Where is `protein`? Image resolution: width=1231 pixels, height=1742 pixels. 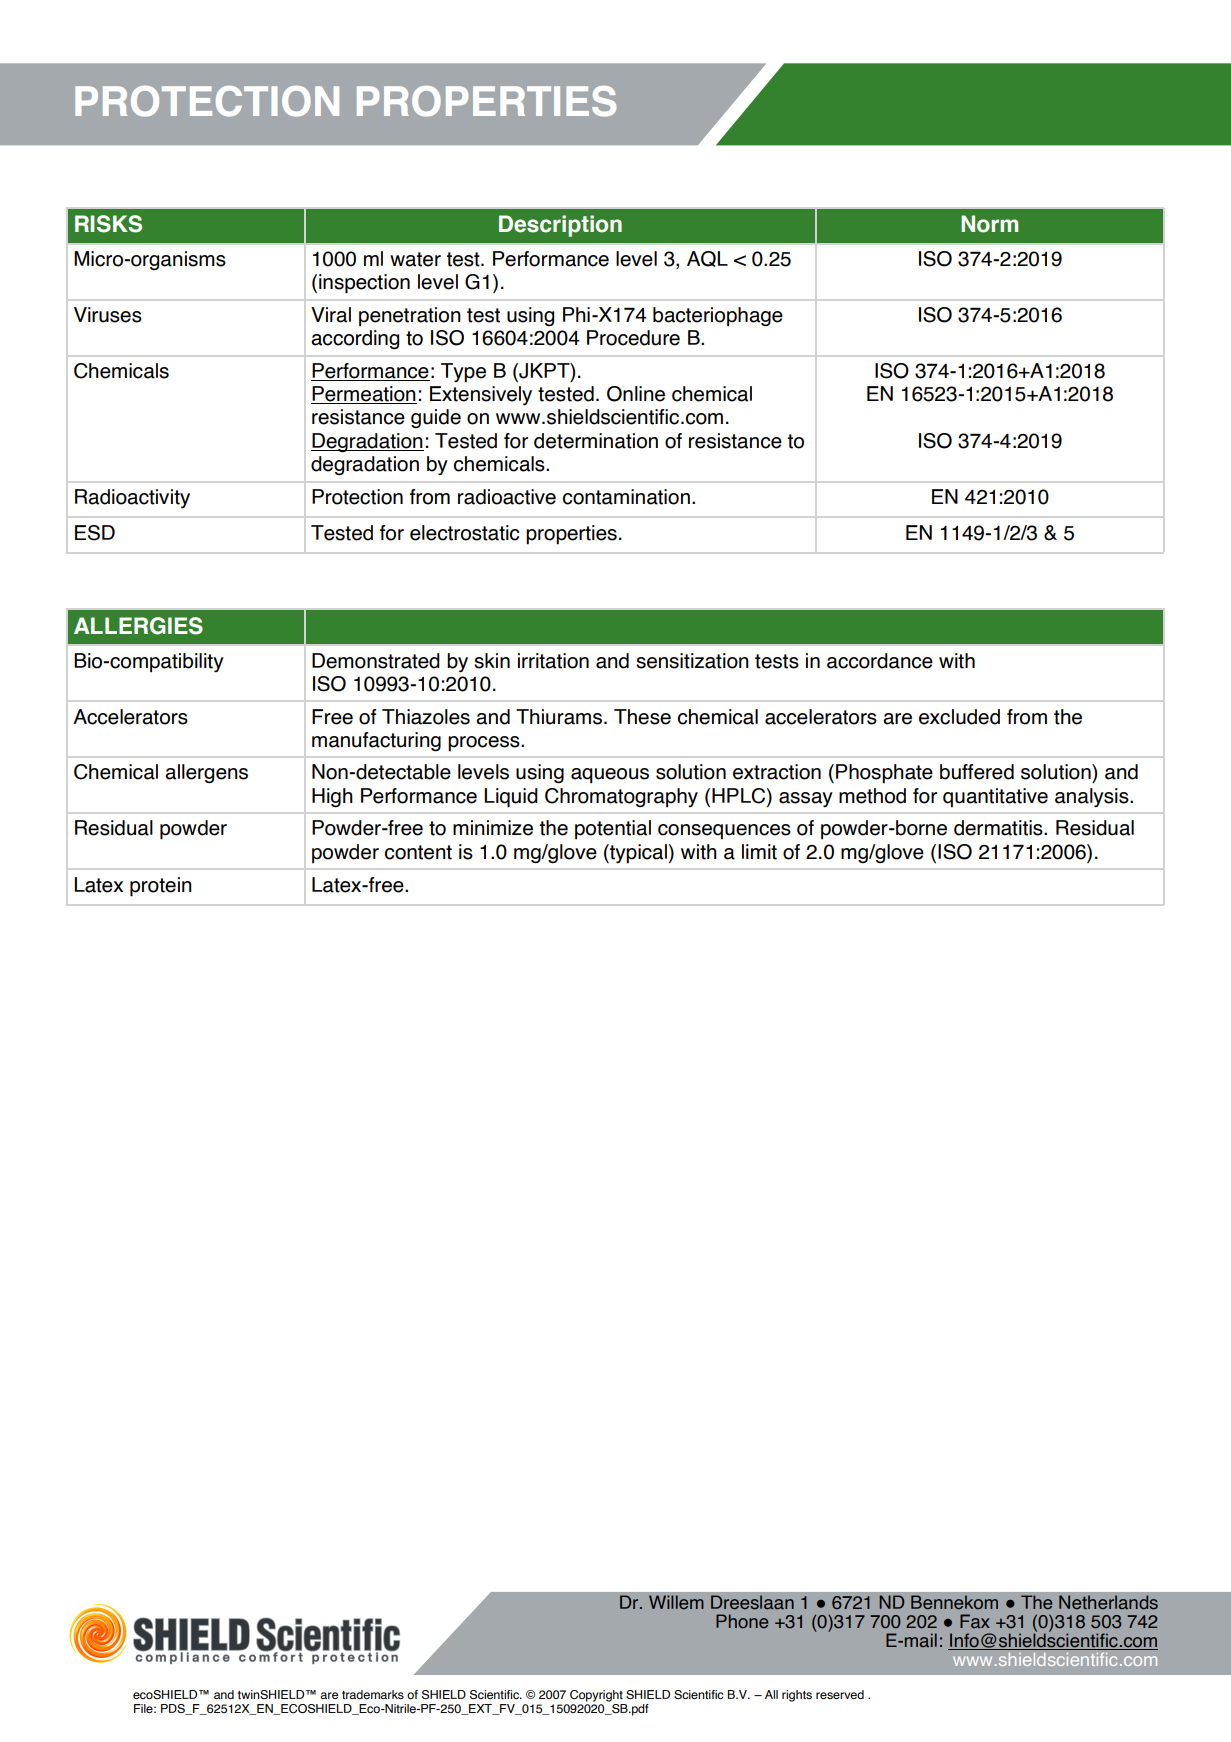 protein is located at coordinates (161, 887).
